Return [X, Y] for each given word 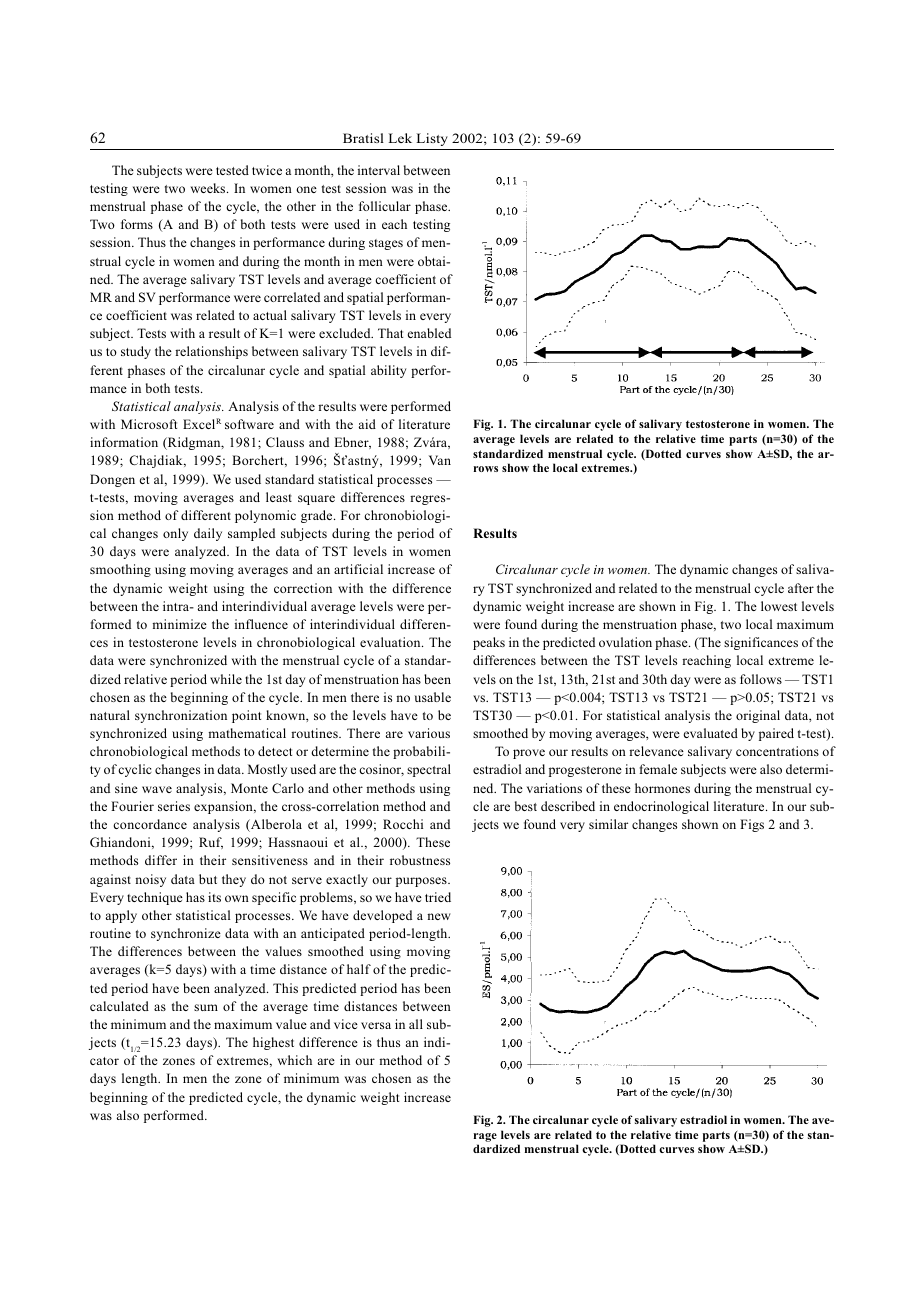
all [416, 1024]
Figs [752, 825]
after [801, 588]
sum [206, 1007]
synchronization [181, 716]
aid [367, 424]
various [429, 733]
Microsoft [149, 424]
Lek [400, 138]
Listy [432, 139]
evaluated [711, 733]
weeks [209, 188]
